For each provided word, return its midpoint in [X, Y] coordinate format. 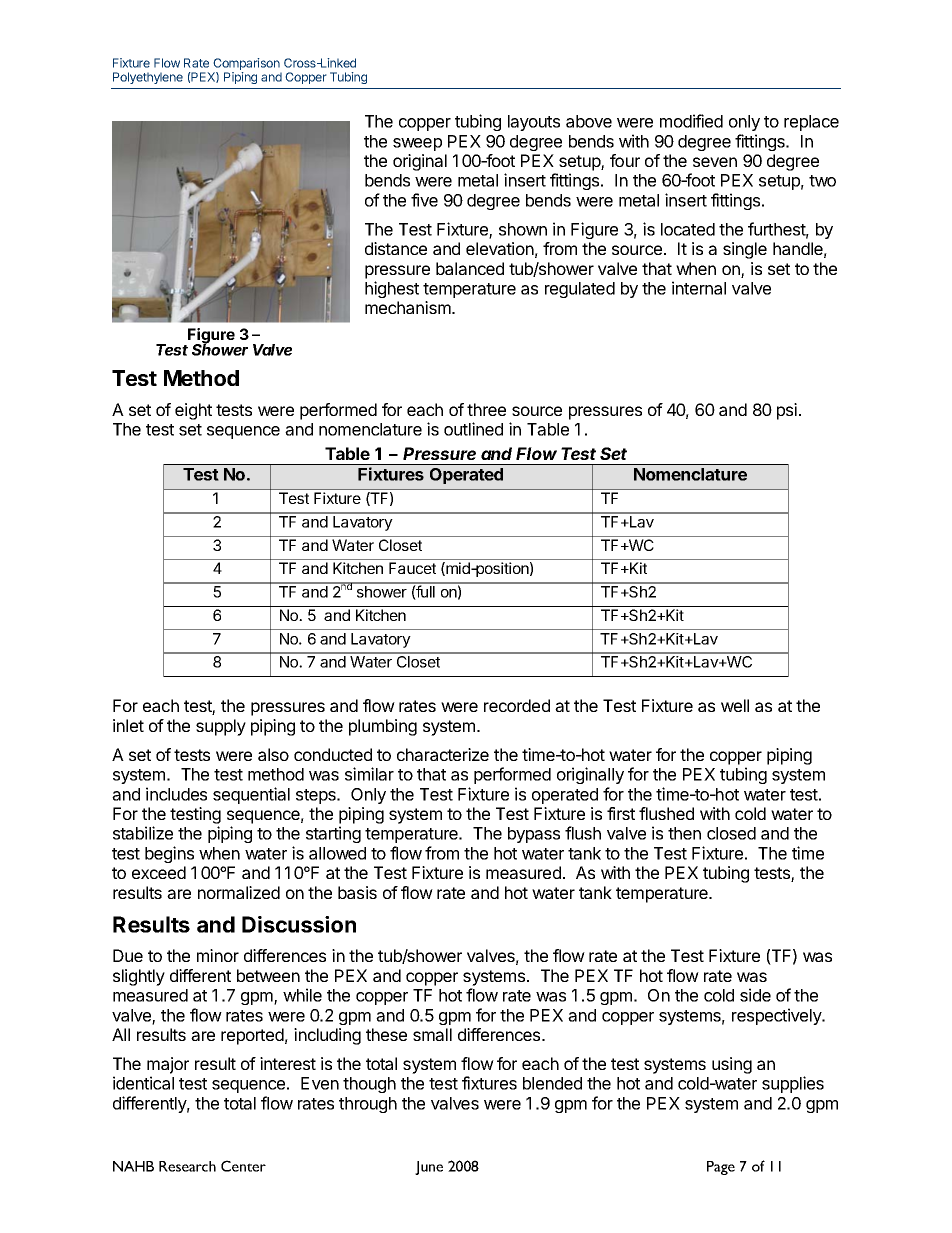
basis [357, 892]
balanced [470, 268]
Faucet [412, 568]
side [755, 995]
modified [691, 121]
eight [193, 411]
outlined [473, 429]
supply [221, 727]
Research [187, 1166]
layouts [534, 123]
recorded [517, 705]
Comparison [247, 65]
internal [699, 288]
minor [218, 955]
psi [787, 411]
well [735, 705]
